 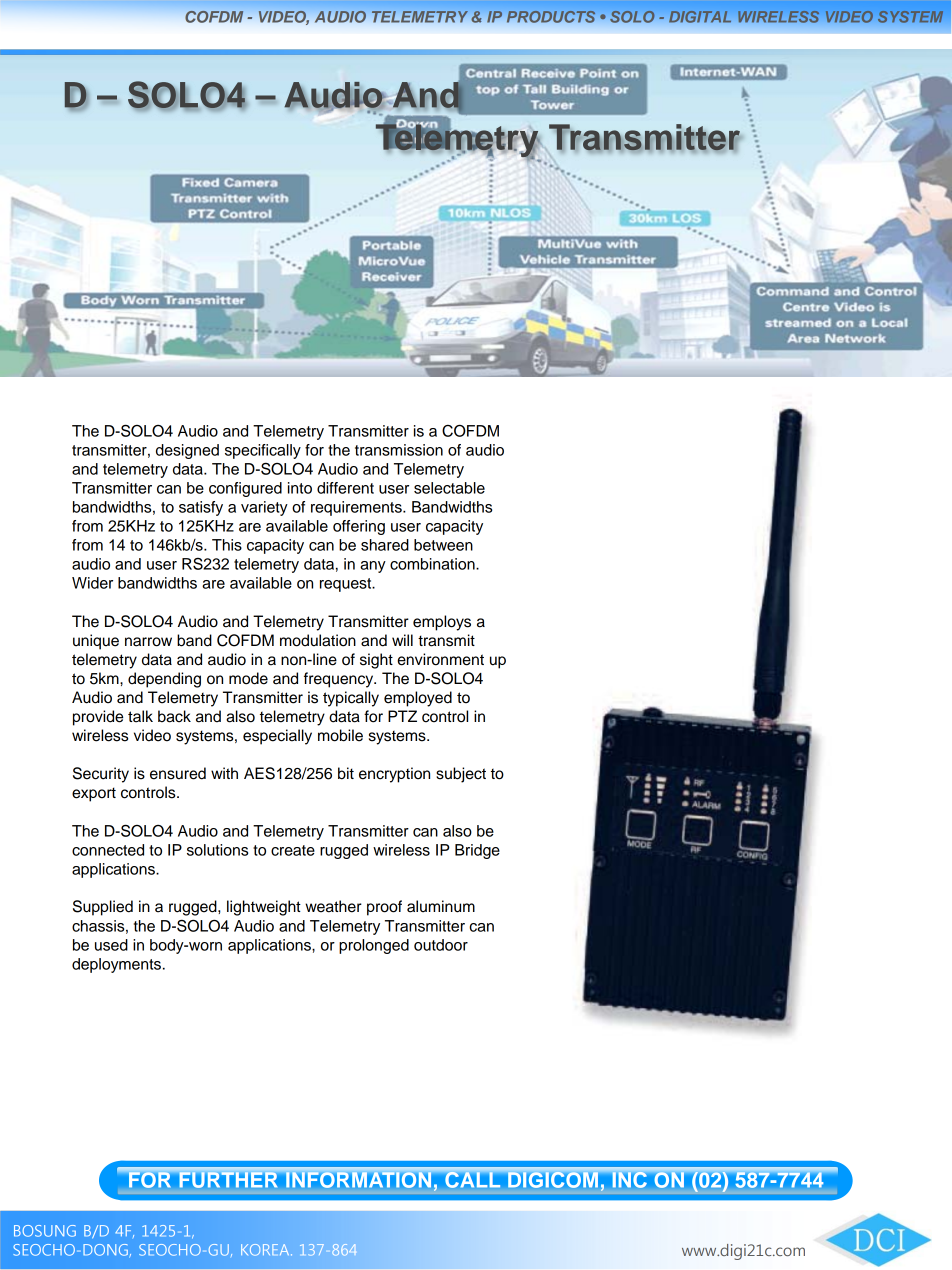 What do you see at coordinates (399, 450) in the page?
I see `transmission` at bounding box center [399, 450].
